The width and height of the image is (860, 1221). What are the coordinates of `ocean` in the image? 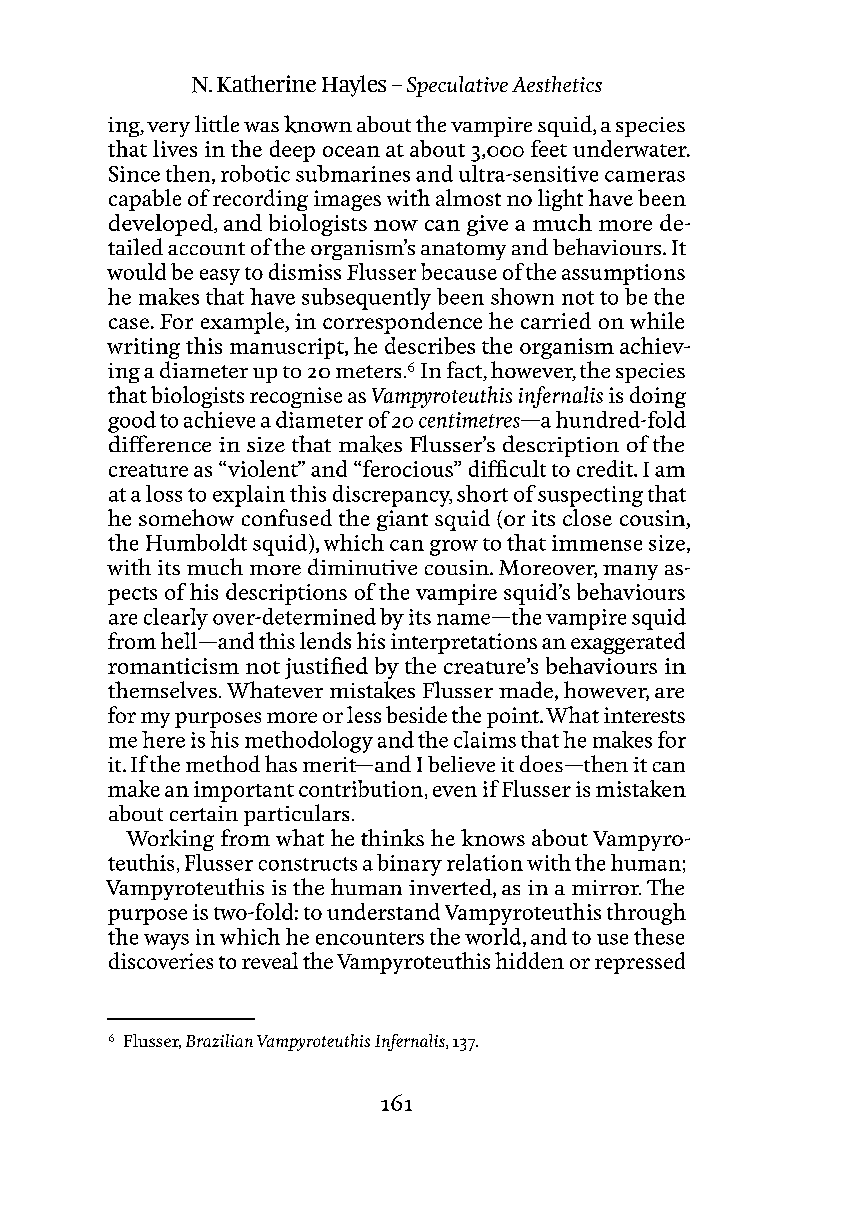 It's located at (351, 151).
